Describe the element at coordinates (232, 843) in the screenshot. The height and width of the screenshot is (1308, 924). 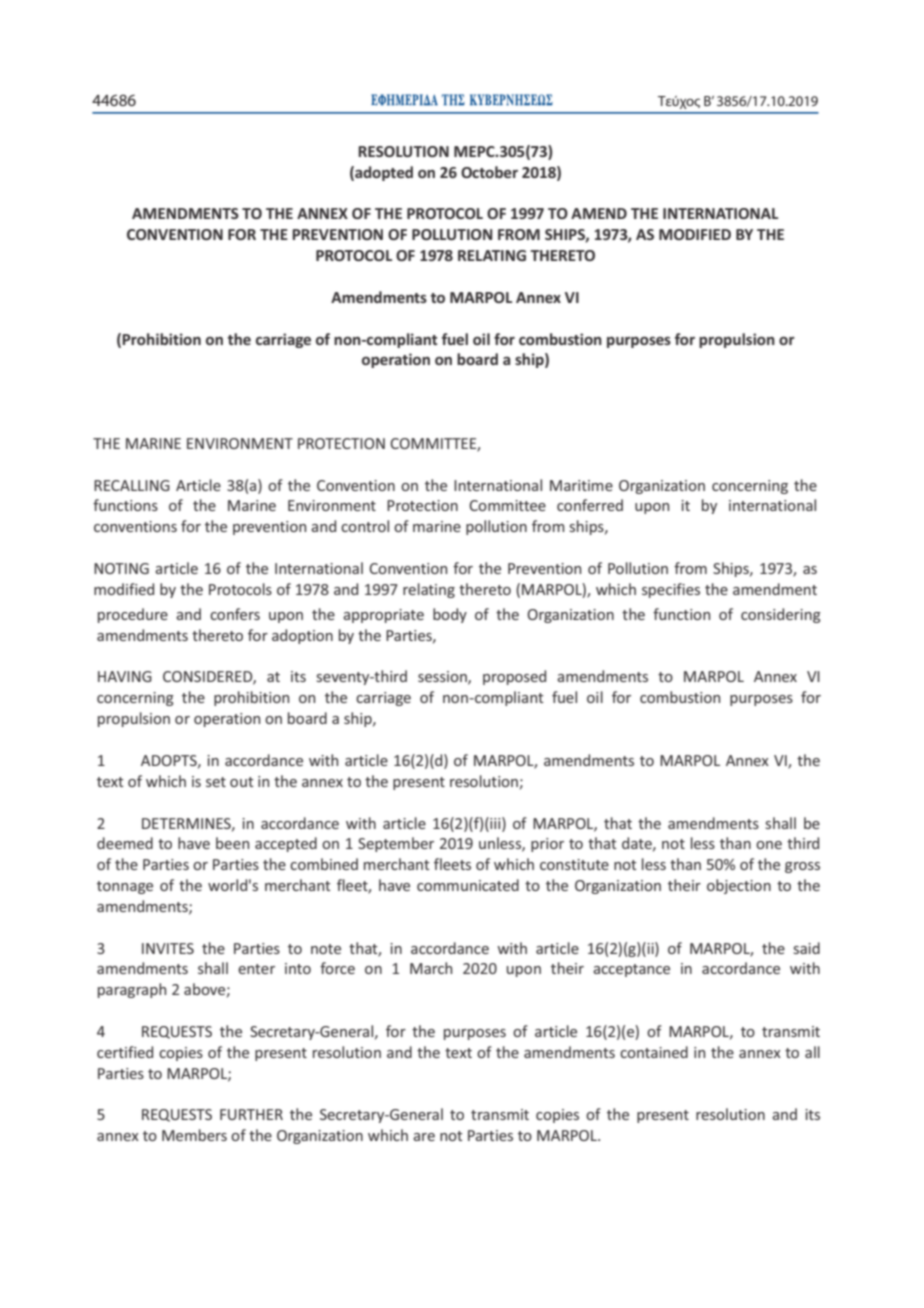
I see `been` at that location.
